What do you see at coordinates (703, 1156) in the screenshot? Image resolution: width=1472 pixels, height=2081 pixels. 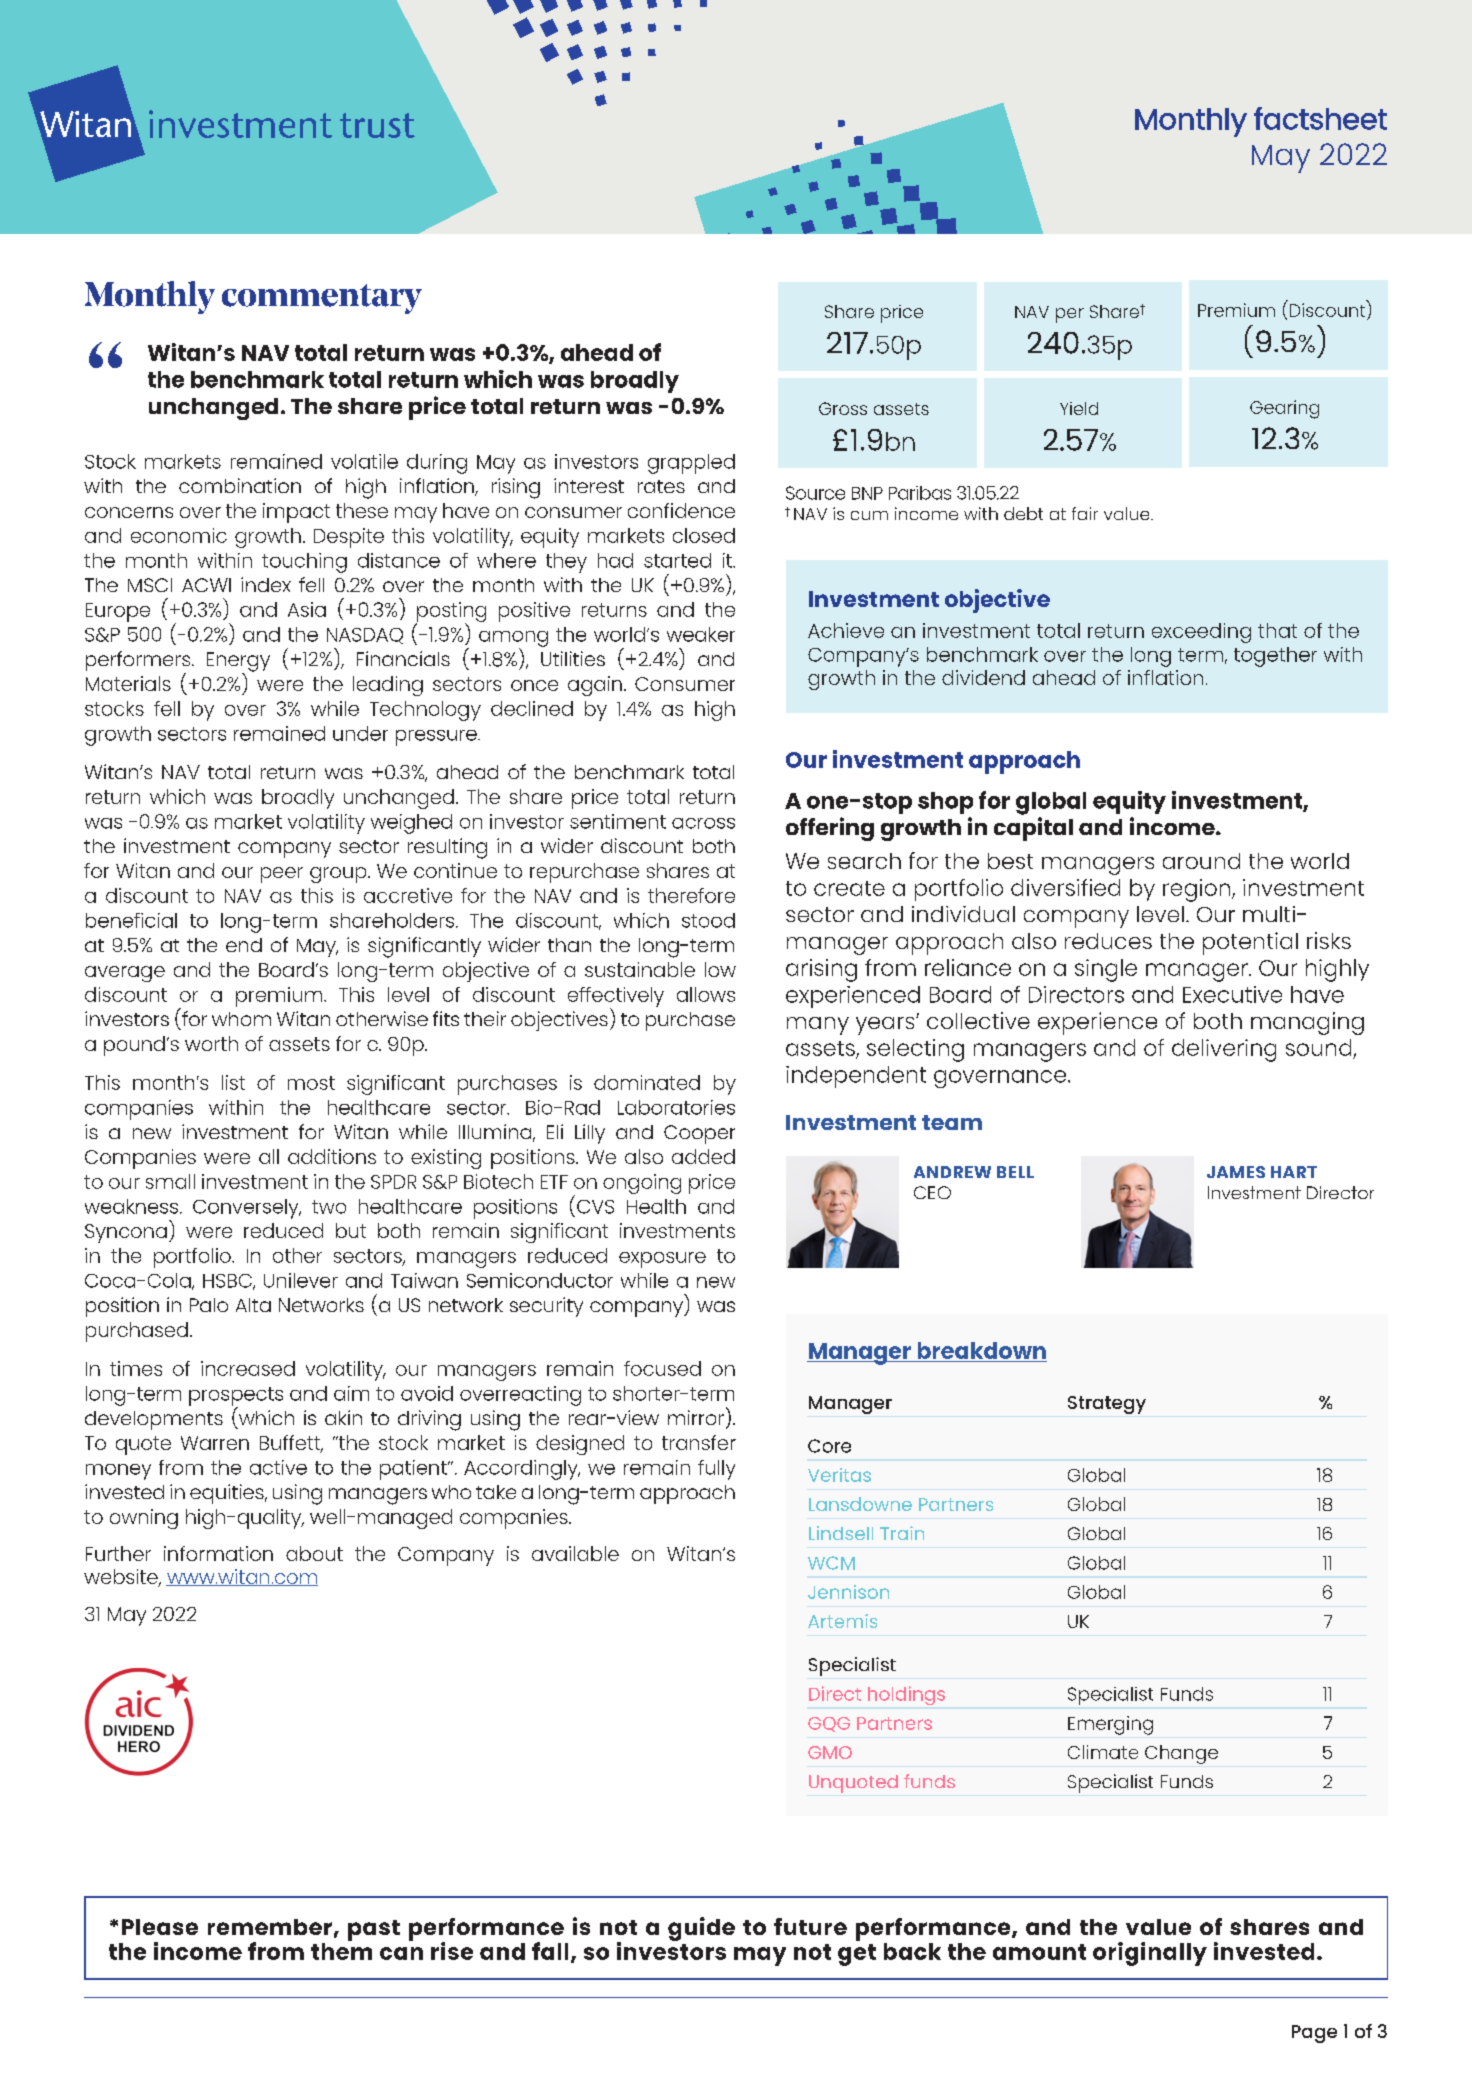 I see `added` at bounding box center [703, 1156].
